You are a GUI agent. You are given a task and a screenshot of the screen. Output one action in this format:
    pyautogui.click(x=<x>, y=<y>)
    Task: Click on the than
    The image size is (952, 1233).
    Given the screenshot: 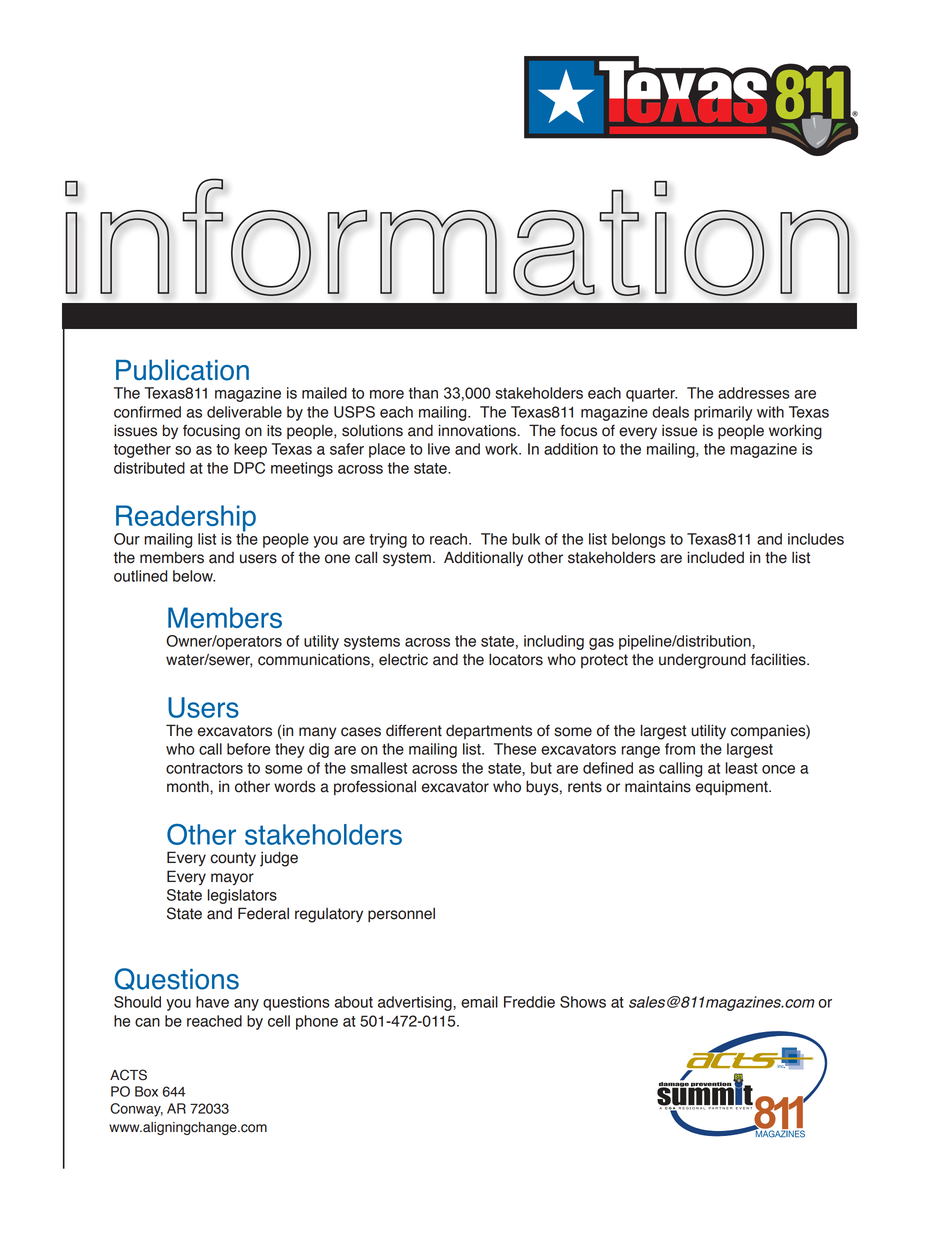 What is the action you would take?
    pyautogui.click(x=423, y=393)
